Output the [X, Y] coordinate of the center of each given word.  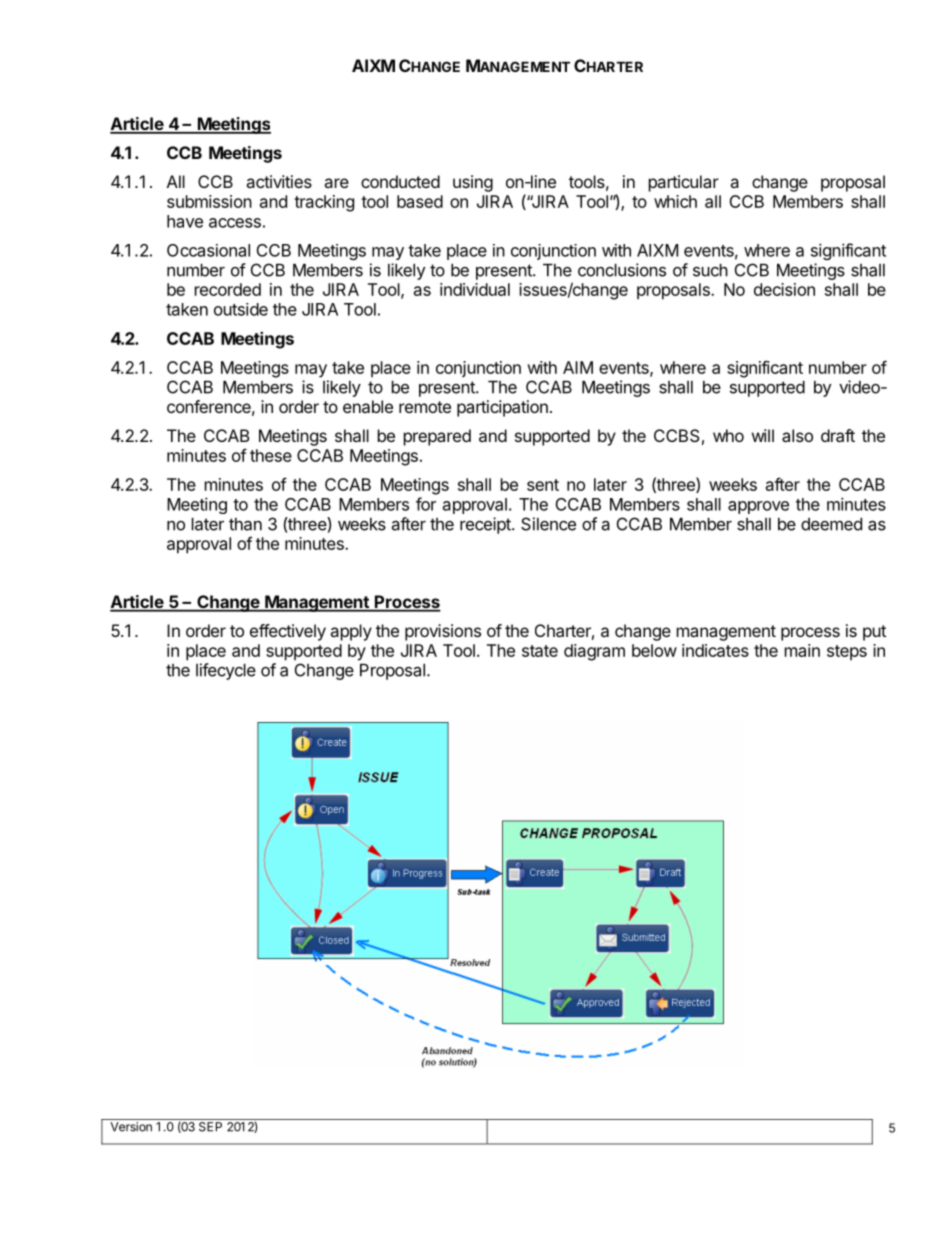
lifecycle [226, 671]
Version [131, 1127]
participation [502, 408]
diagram [594, 652]
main [802, 650]
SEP [210, 1127]
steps [847, 652]
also [797, 435]
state [540, 651]
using [473, 183]
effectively [288, 632]
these [271, 455]
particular [684, 183]
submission [209, 201]
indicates [715, 650]
